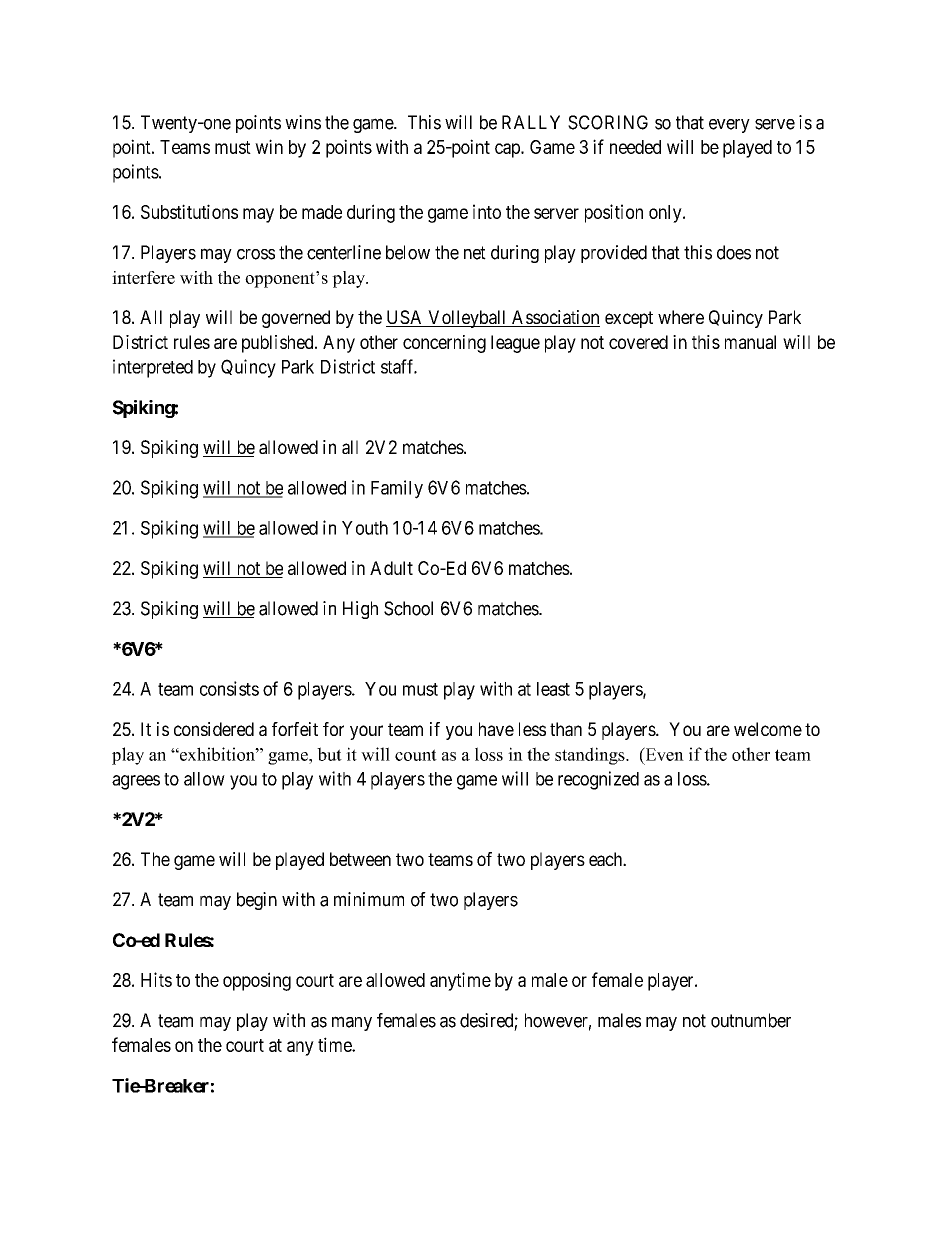 The height and width of the screenshot is (1233, 952). What do you see at coordinates (531, 122) in the screenshot?
I see `RALLY` at bounding box center [531, 122].
